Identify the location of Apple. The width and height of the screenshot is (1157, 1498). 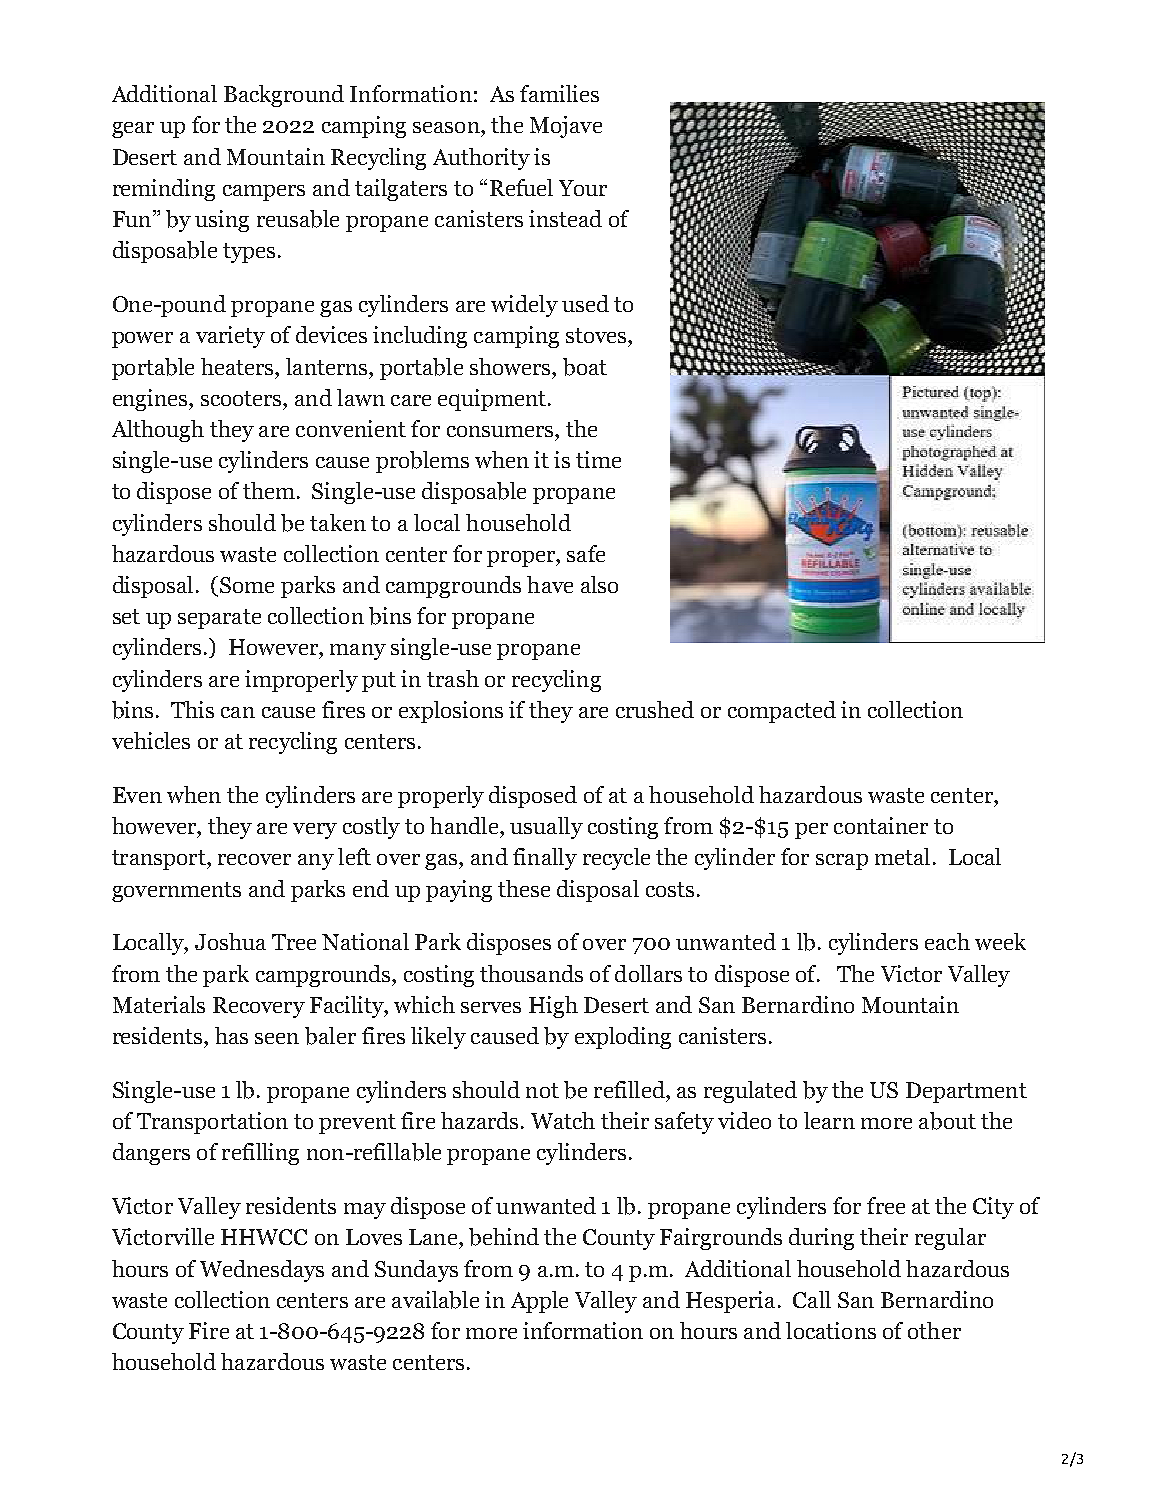
(539, 1302).
